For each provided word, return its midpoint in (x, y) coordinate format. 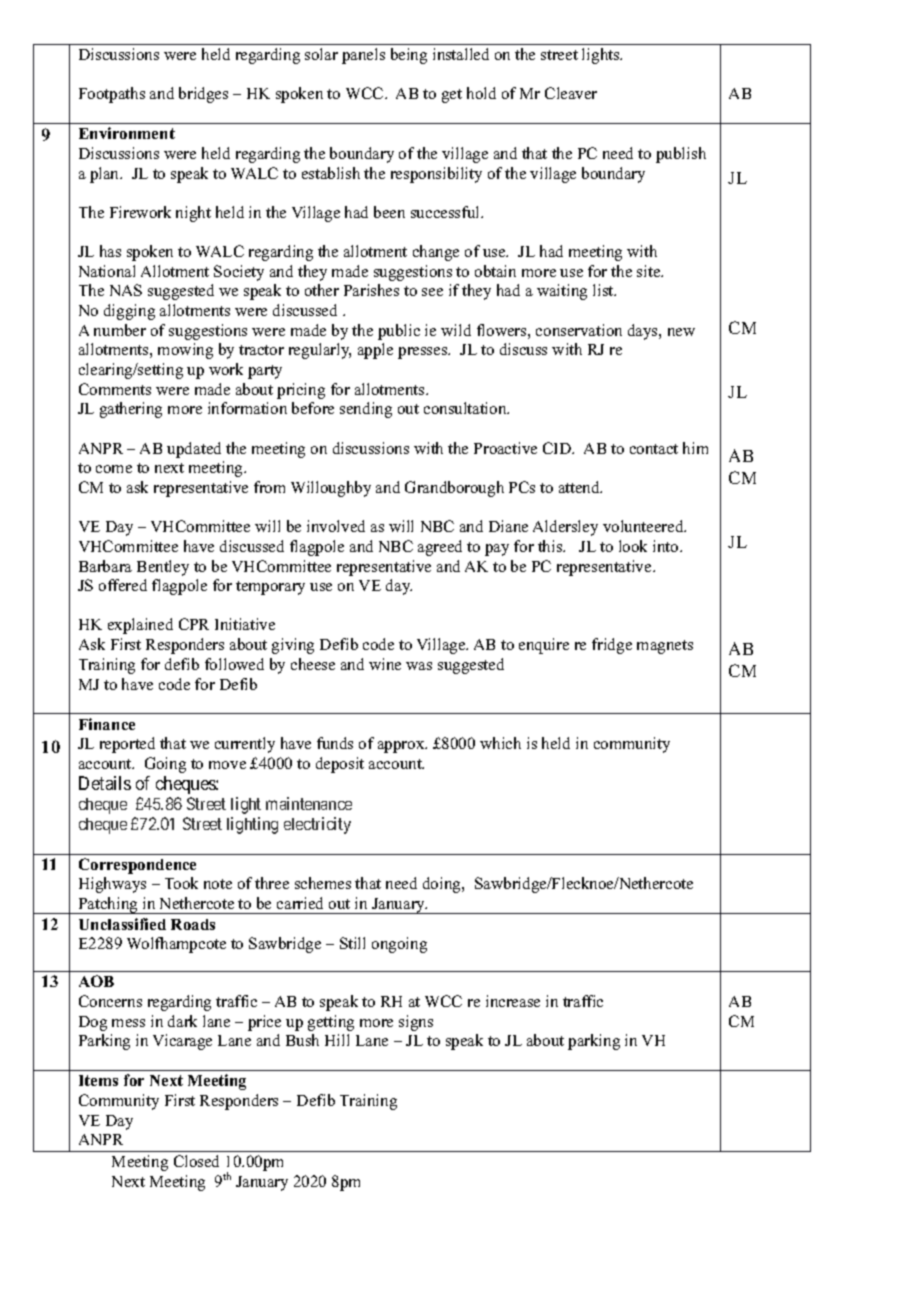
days (644, 332)
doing (443, 885)
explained (140, 626)
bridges (203, 95)
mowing (185, 351)
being (409, 56)
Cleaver (571, 93)
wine (385, 664)
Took (181, 883)
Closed (196, 1161)
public (399, 332)
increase (513, 1001)
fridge (612, 646)
